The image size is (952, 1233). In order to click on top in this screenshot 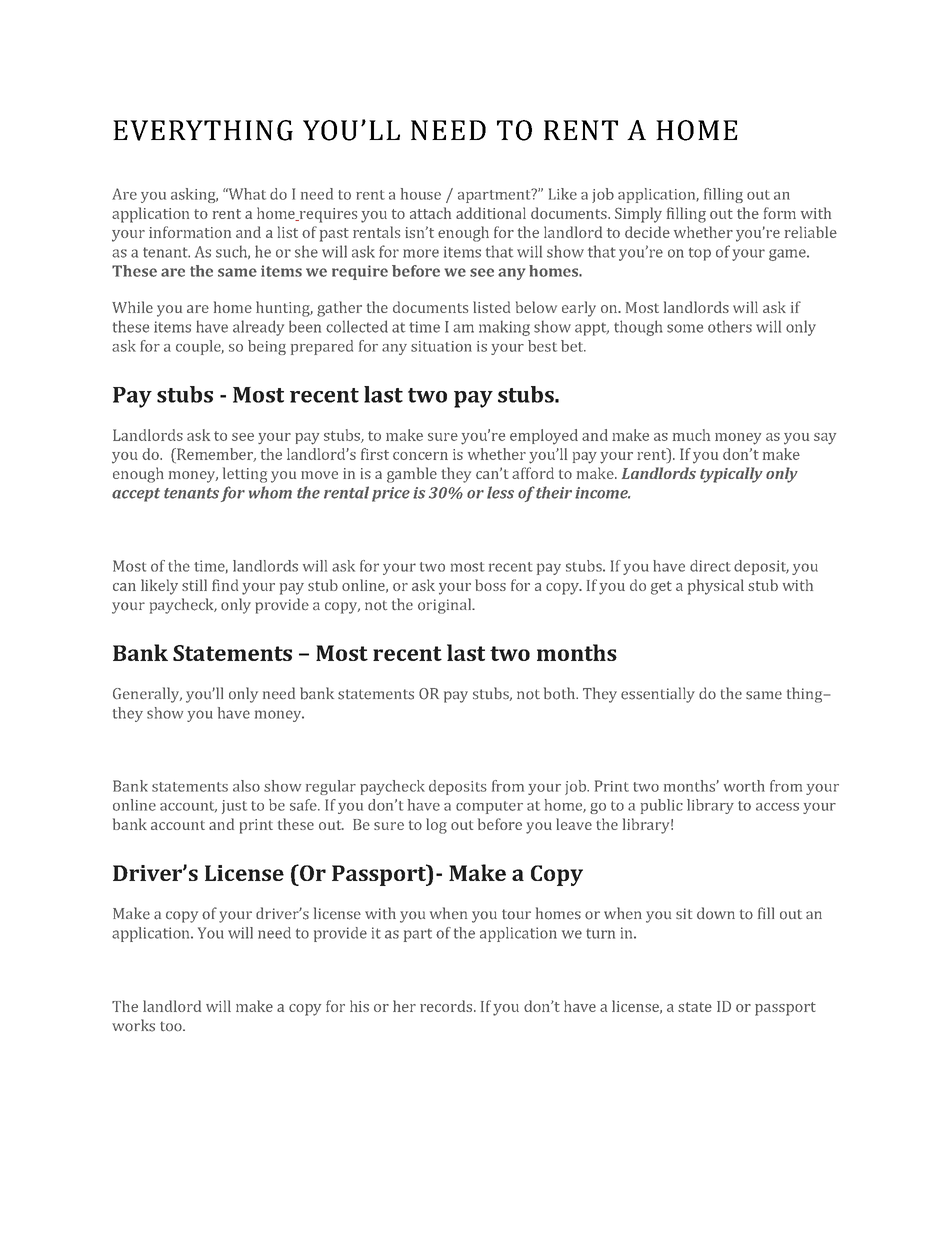, I will do `click(700, 254)`.
